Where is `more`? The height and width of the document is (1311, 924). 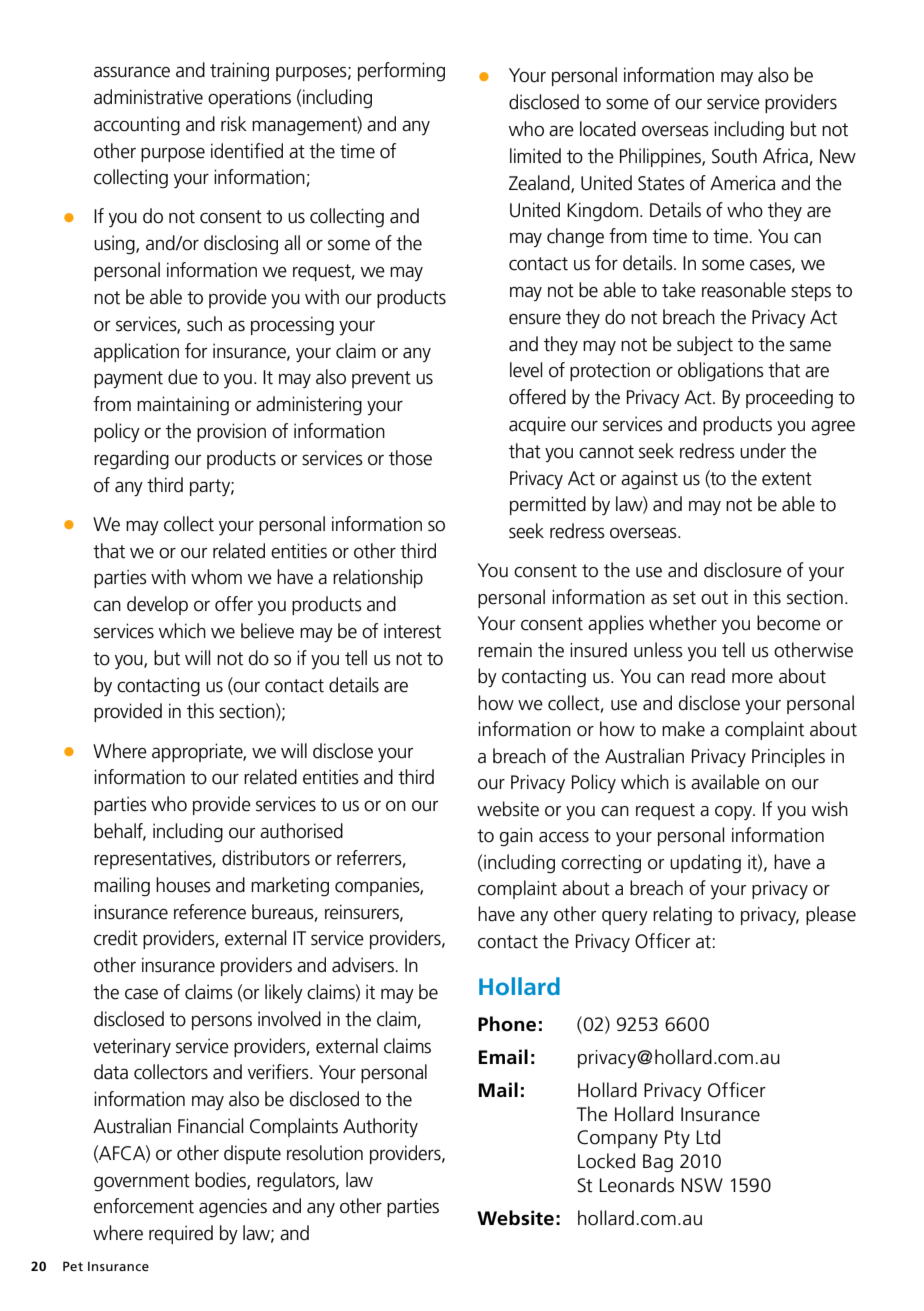
more is located at coordinates (752, 678).
